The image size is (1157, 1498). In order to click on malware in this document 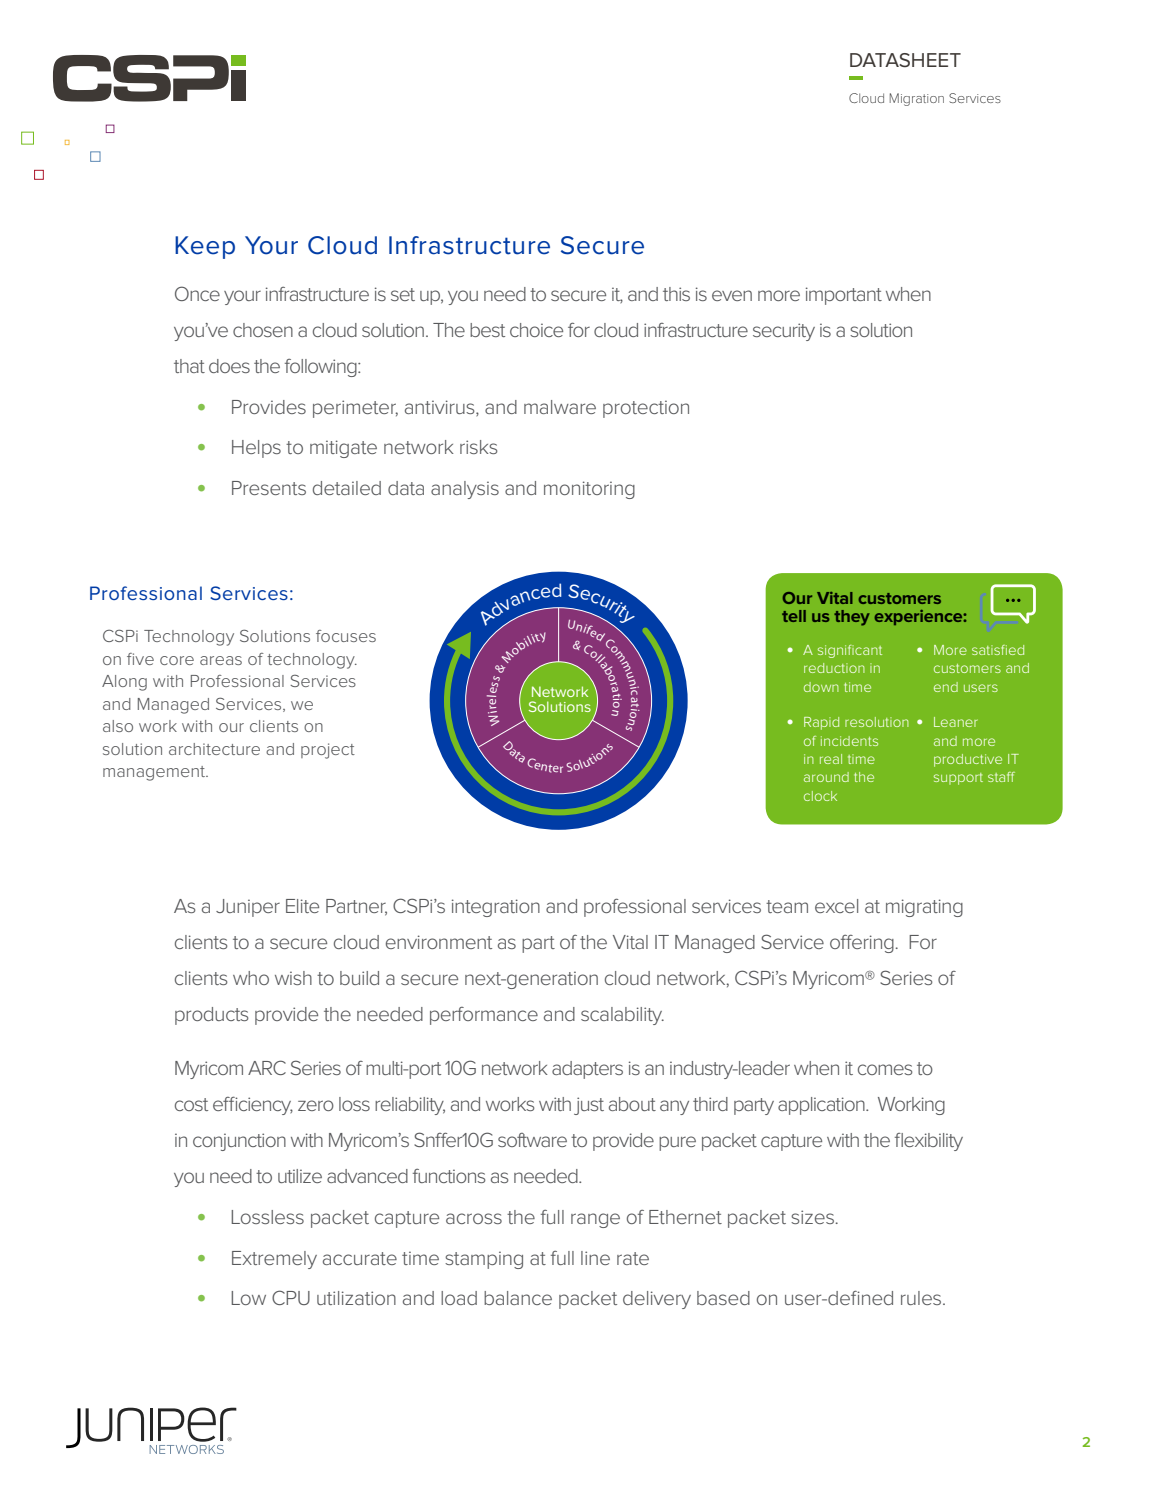, I will do `click(560, 407)`.
